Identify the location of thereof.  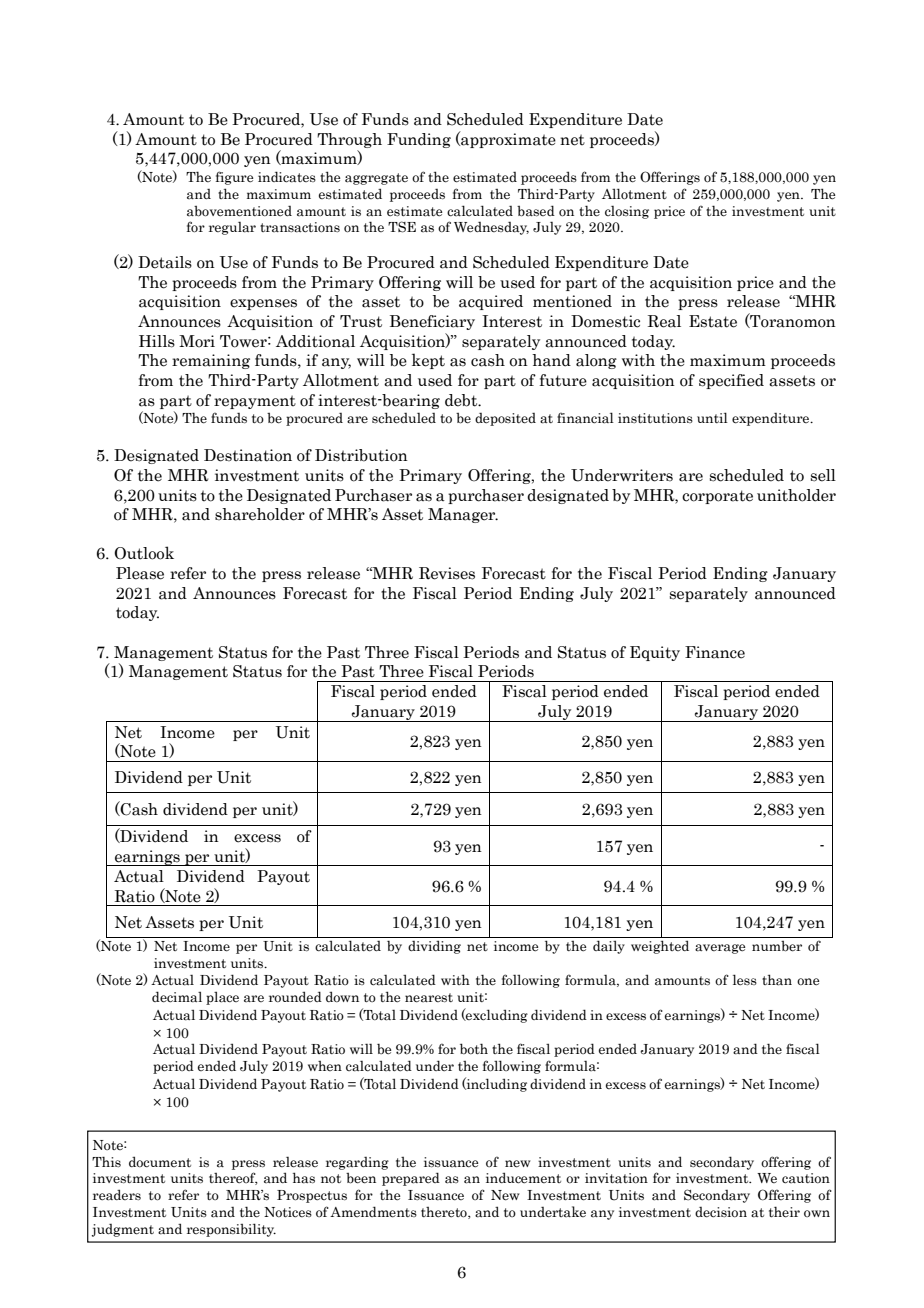
(233, 1178).
